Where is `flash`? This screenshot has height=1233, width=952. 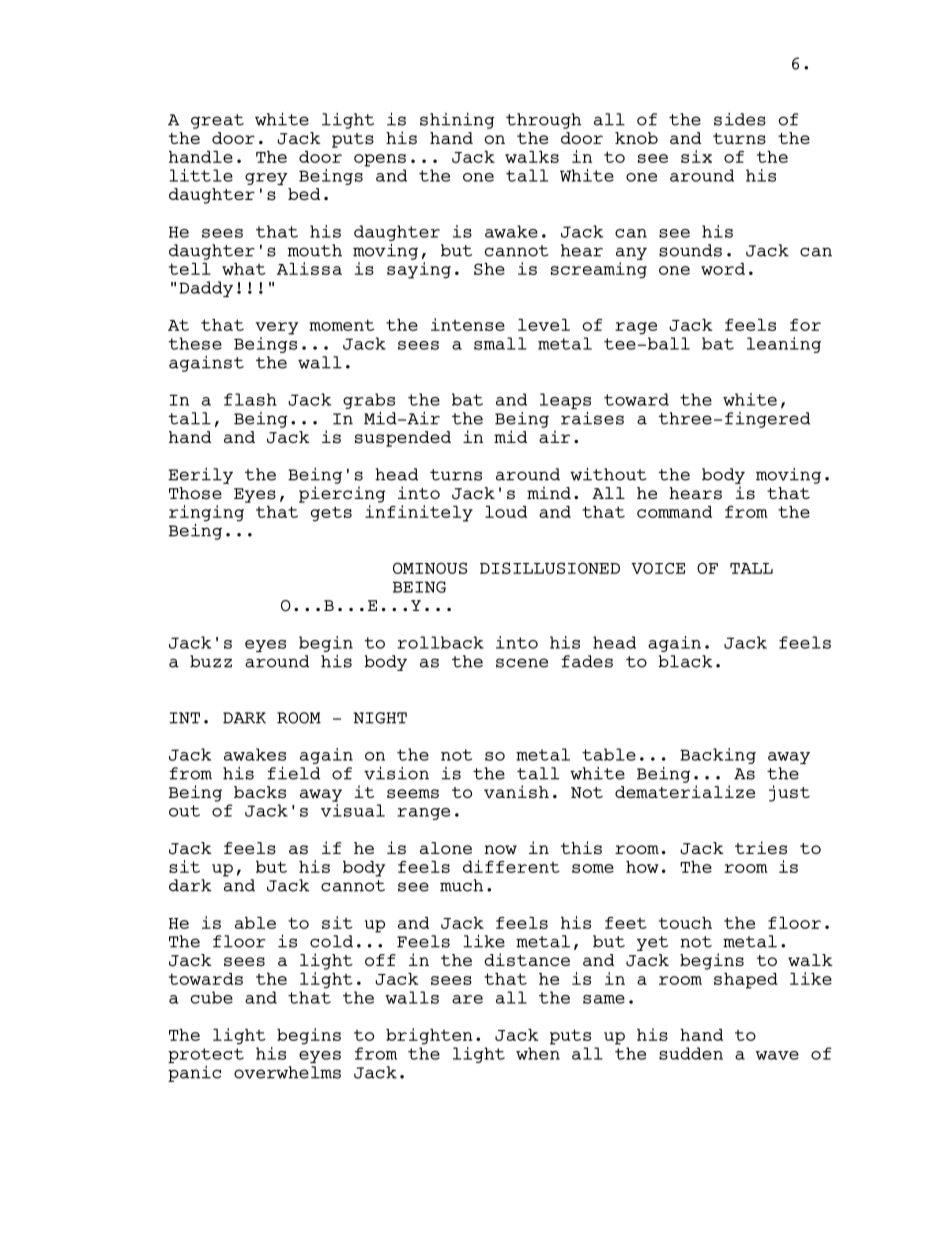 flash is located at coordinates (250, 399).
